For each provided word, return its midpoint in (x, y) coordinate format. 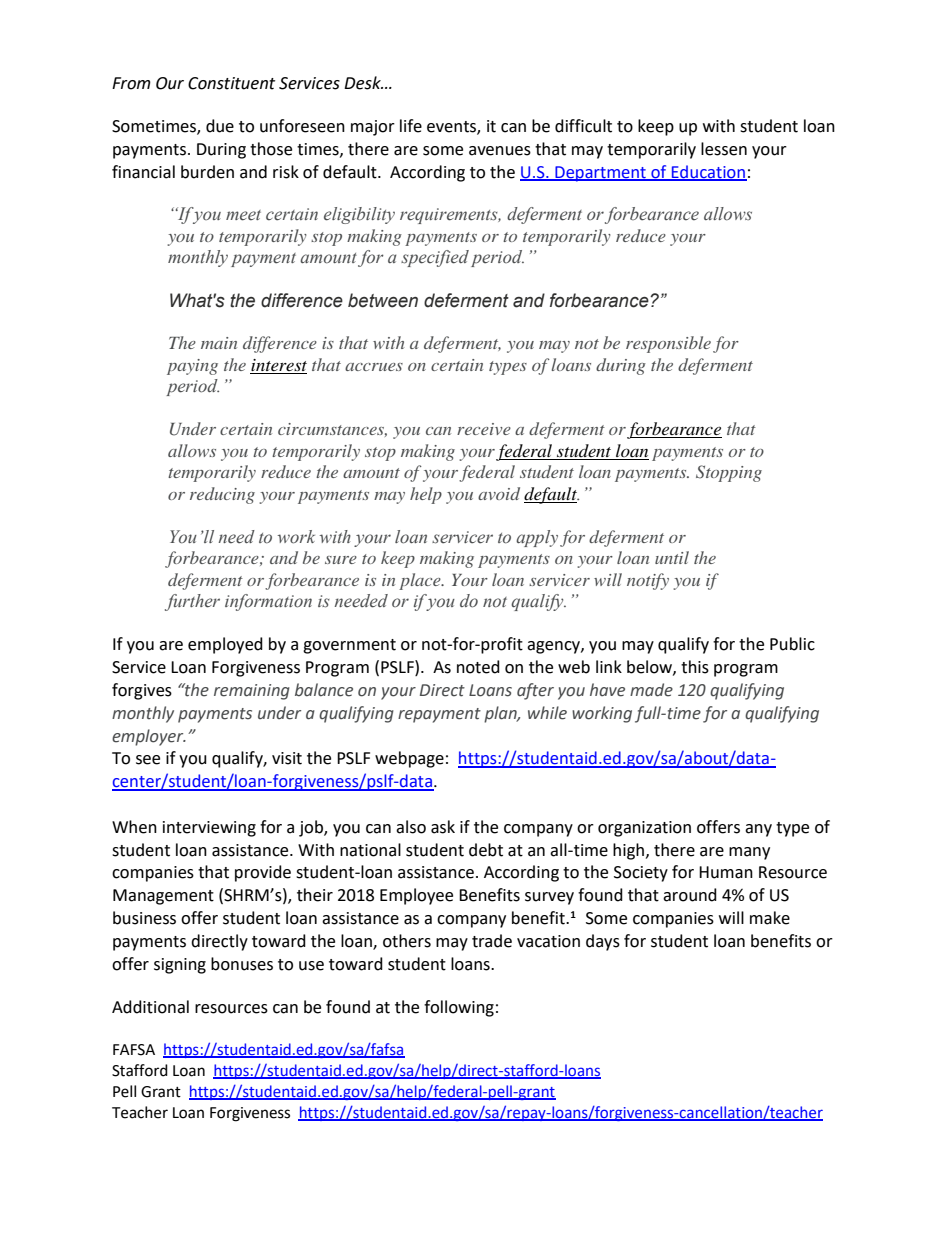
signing (180, 966)
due (220, 126)
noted (478, 667)
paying (192, 367)
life (411, 126)
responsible (668, 344)
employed (225, 645)
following (459, 1008)
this (695, 667)
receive (484, 429)
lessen (724, 149)
